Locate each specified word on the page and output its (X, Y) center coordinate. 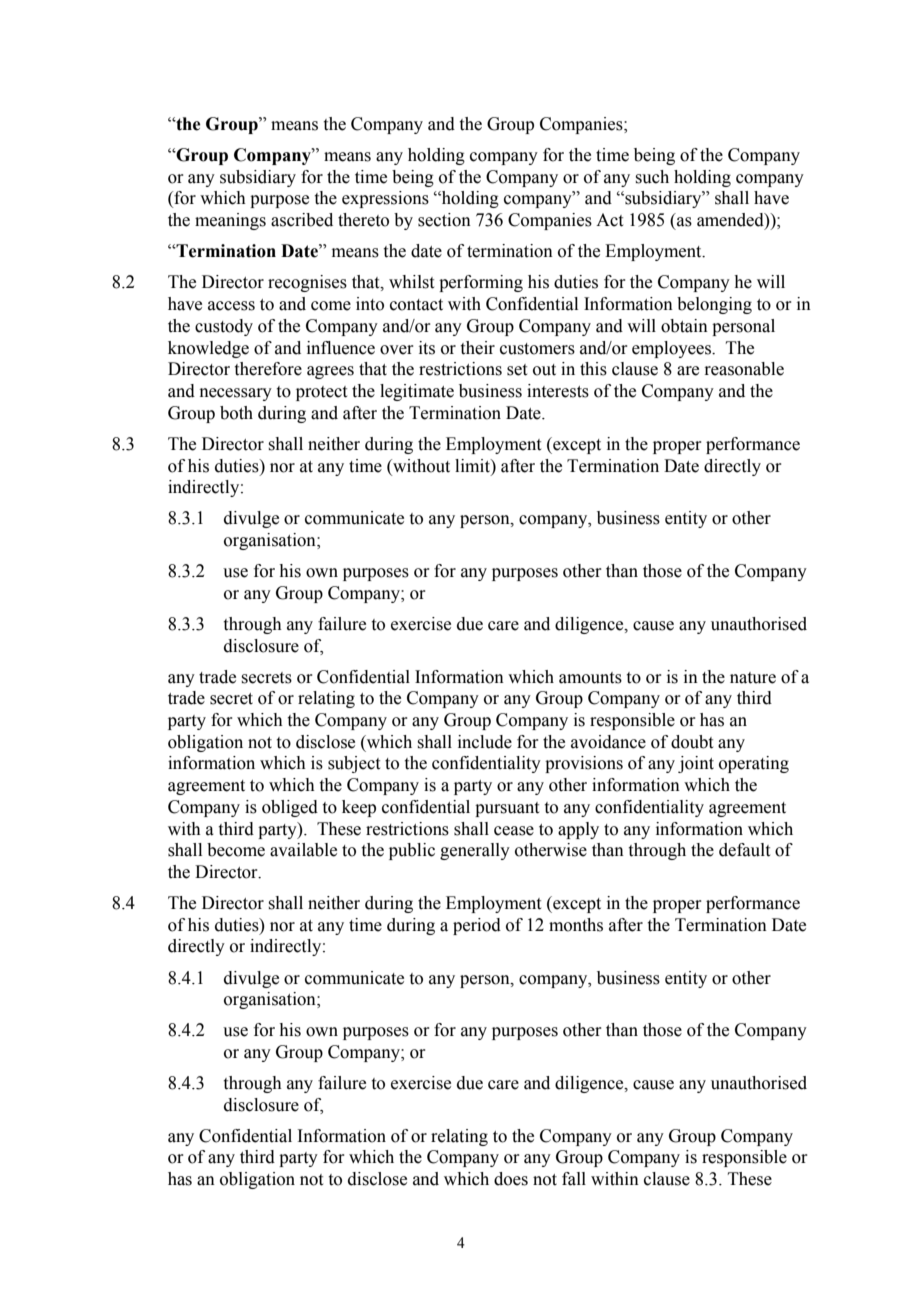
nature (753, 678)
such (652, 177)
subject (354, 764)
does (511, 1179)
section (444, 220)
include (485, 742)
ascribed (302, 220)
